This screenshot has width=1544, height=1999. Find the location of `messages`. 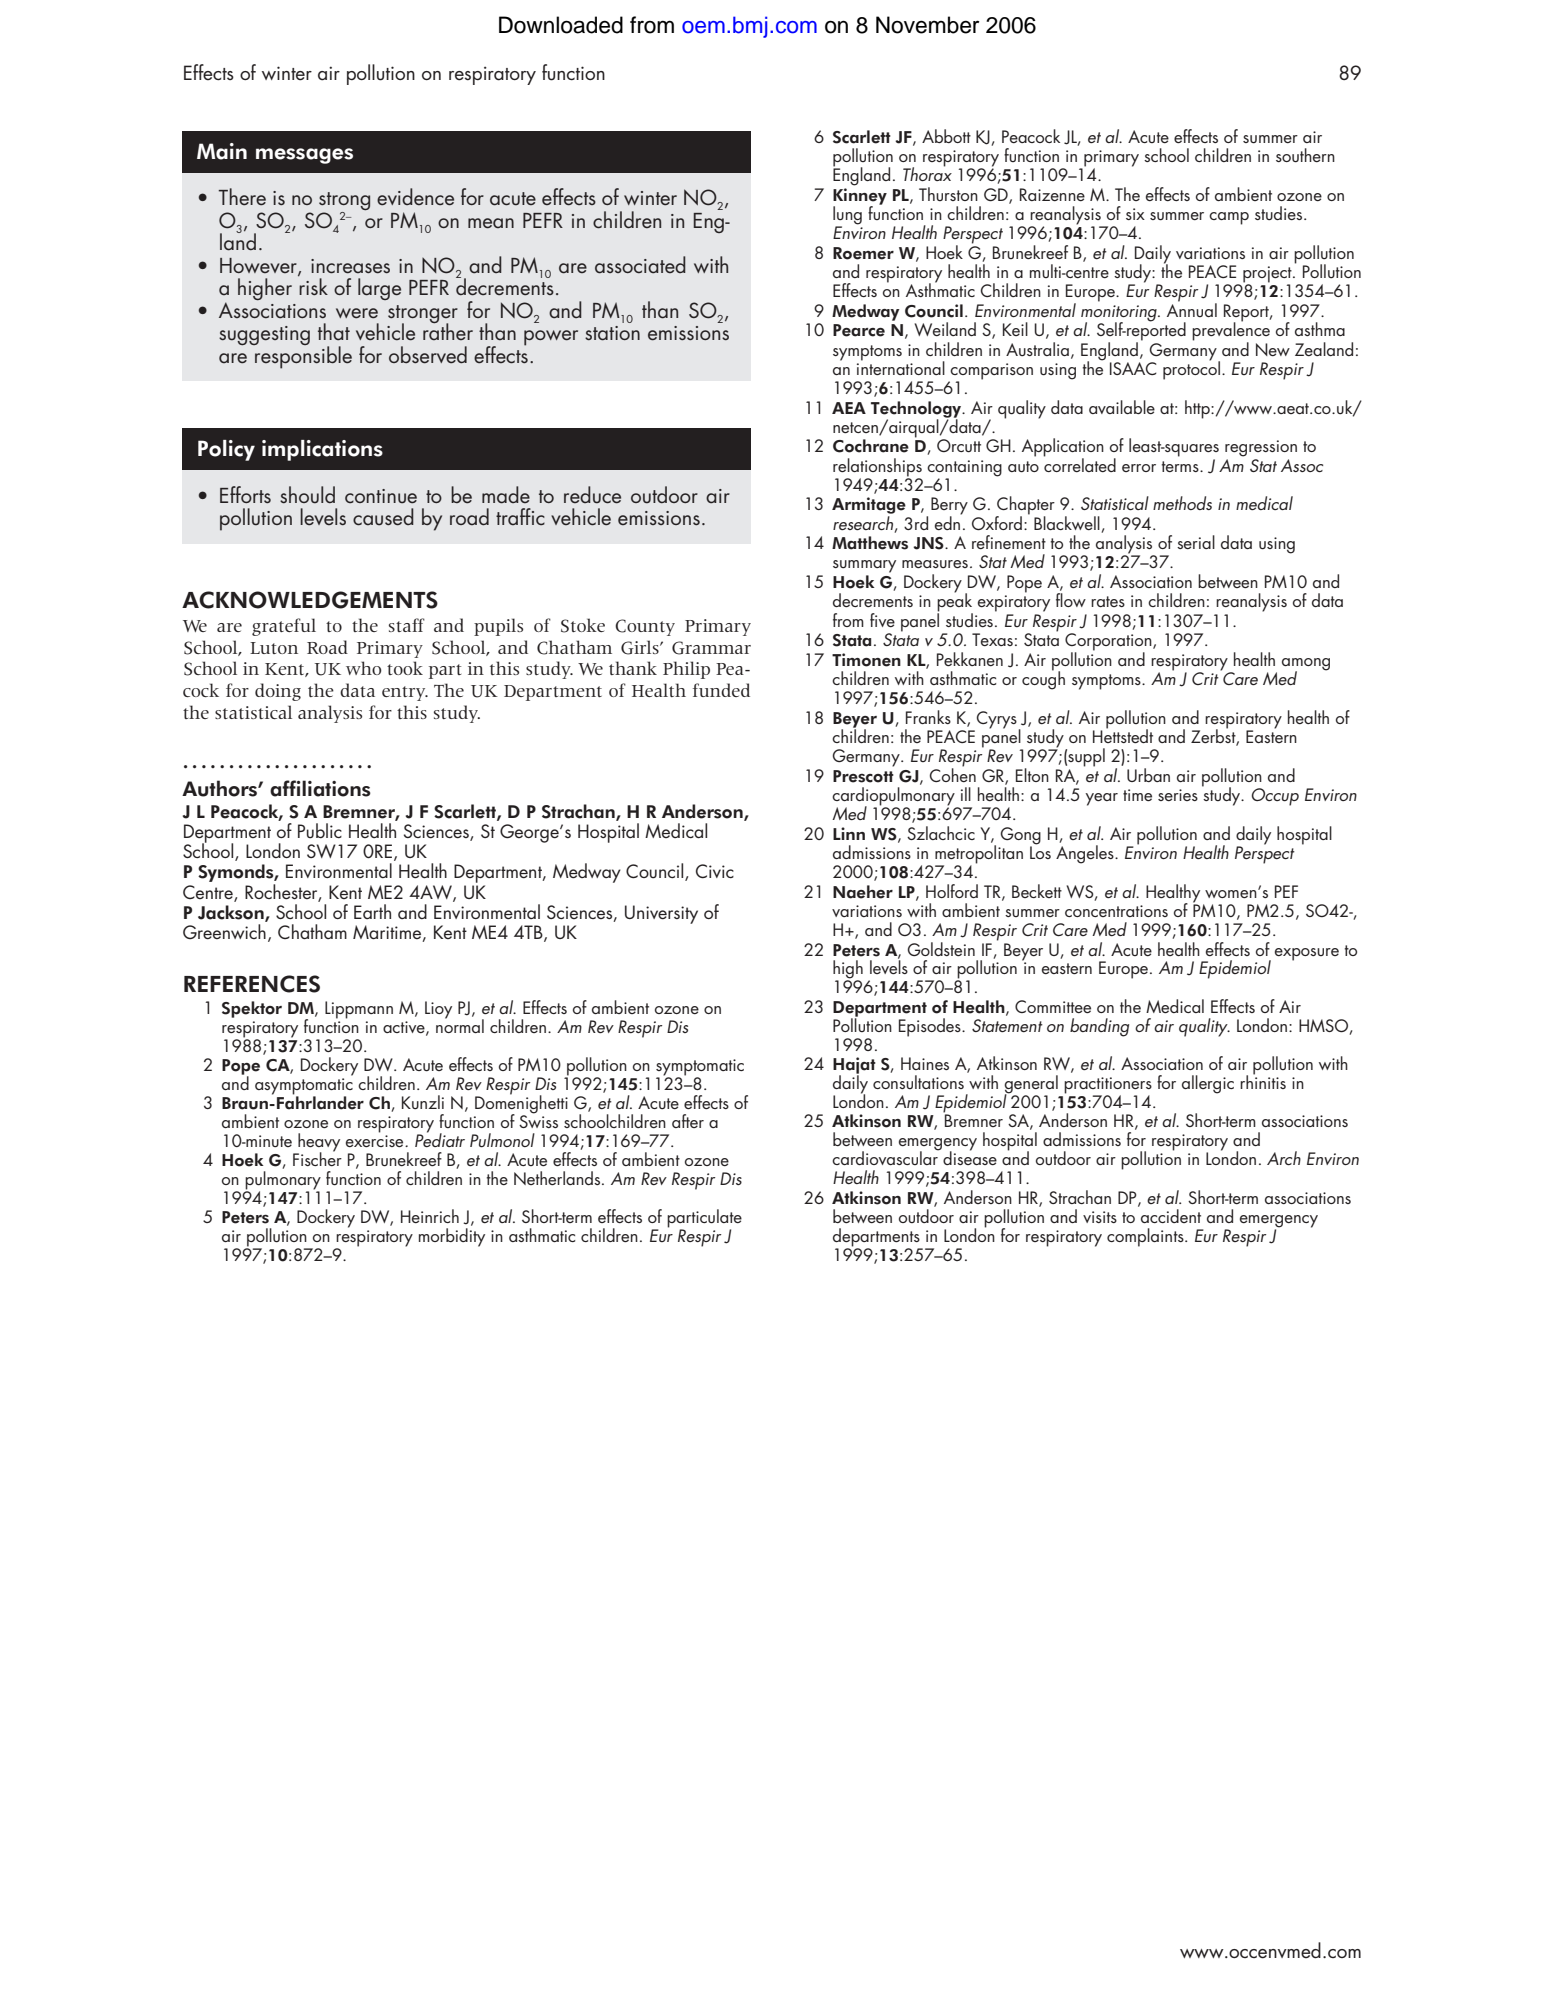

messages is located at coordinates (304, 156).
